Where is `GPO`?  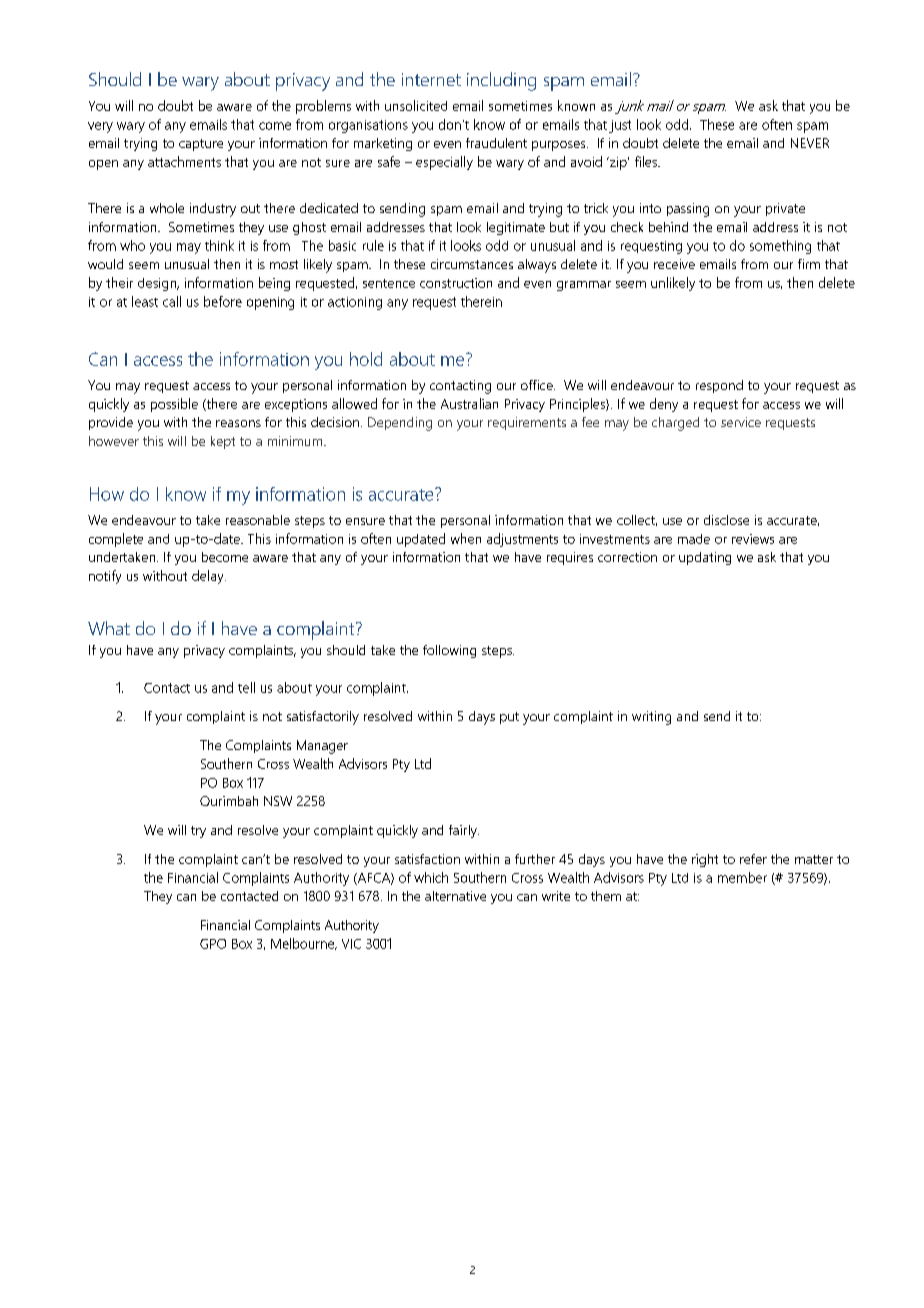
GPO is located at coordinates (213, 944).
